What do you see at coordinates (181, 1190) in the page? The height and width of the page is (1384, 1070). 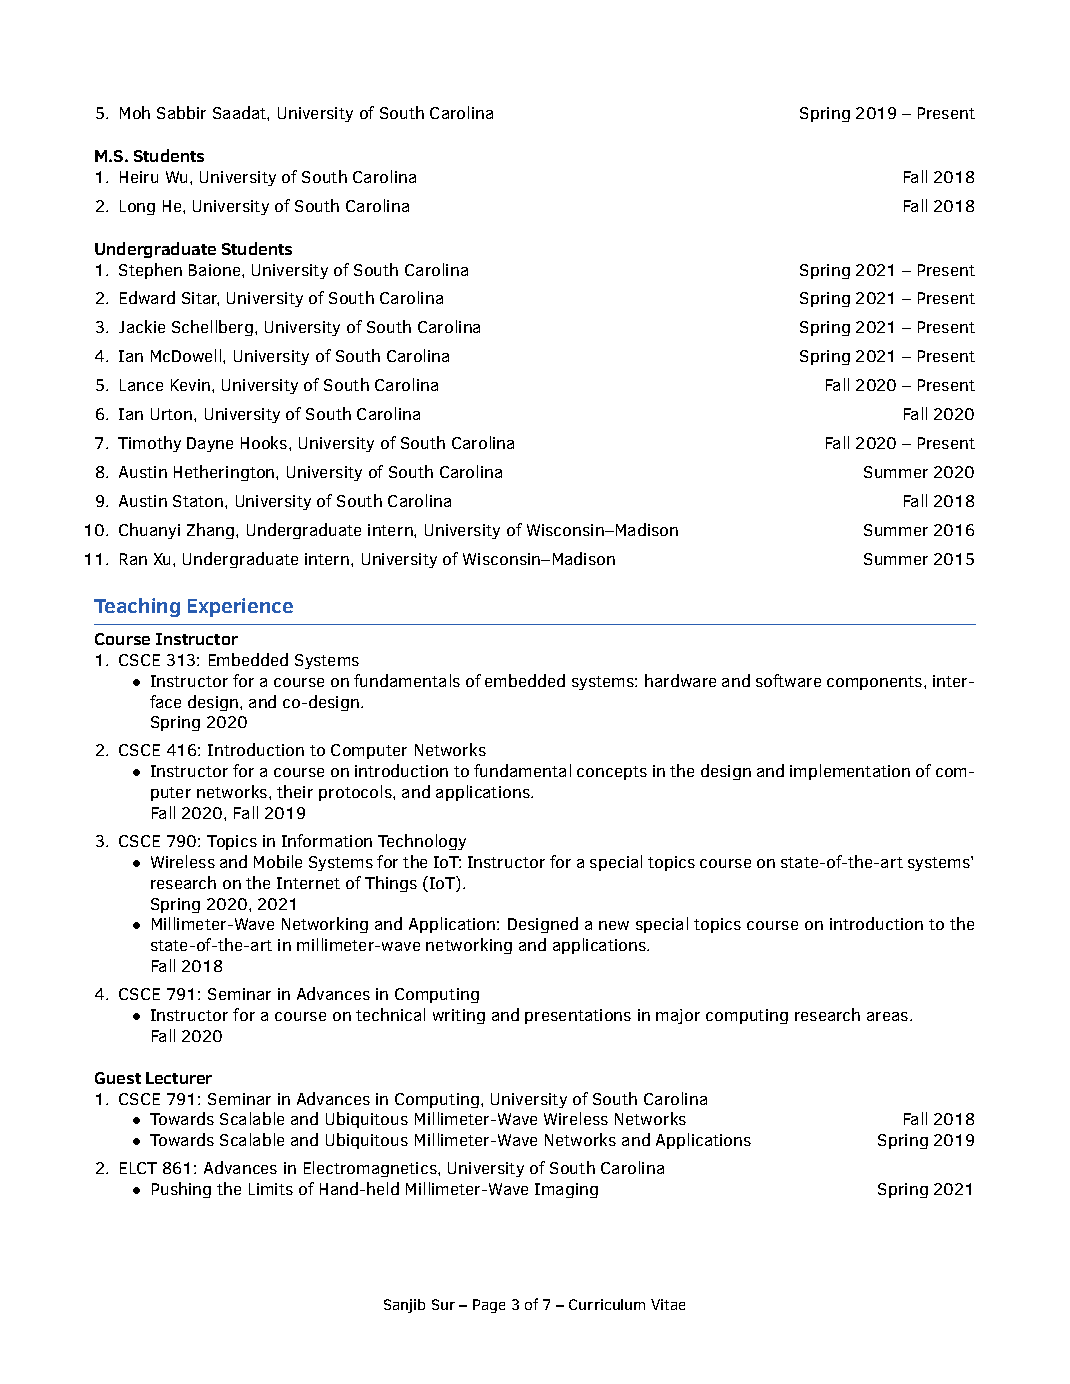 I see `Pushing` at bounding box center [181, 1190].
